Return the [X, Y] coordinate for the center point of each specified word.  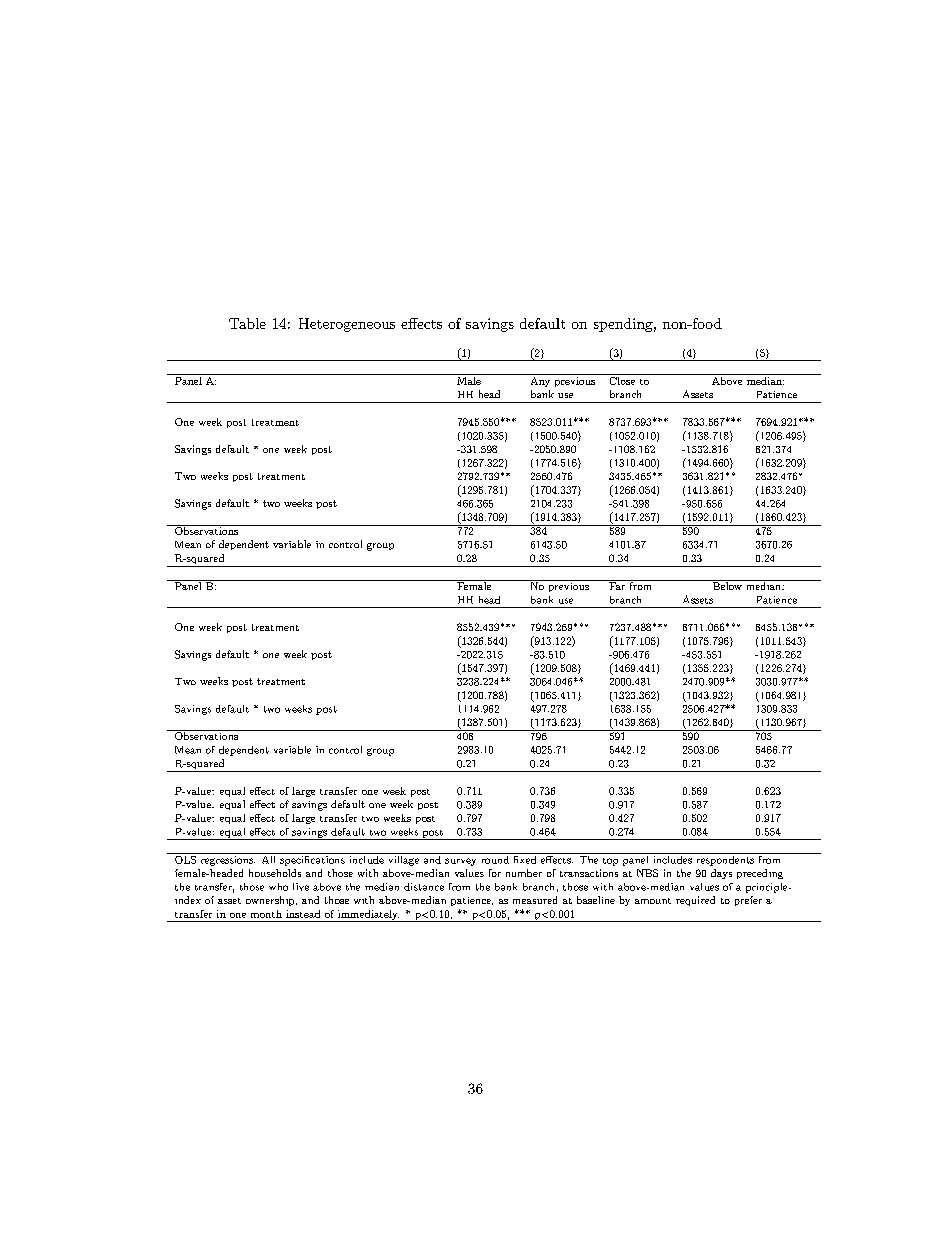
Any [540, 380]
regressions [226, 859]
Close [622, 379]
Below [727, 585]
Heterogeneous [347, 325]
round [494, 858]
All [268, 858]
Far [617, 585]
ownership [271, 901]
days [721, 874]
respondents [724, 859]
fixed [525, 858]
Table [247, 323]
